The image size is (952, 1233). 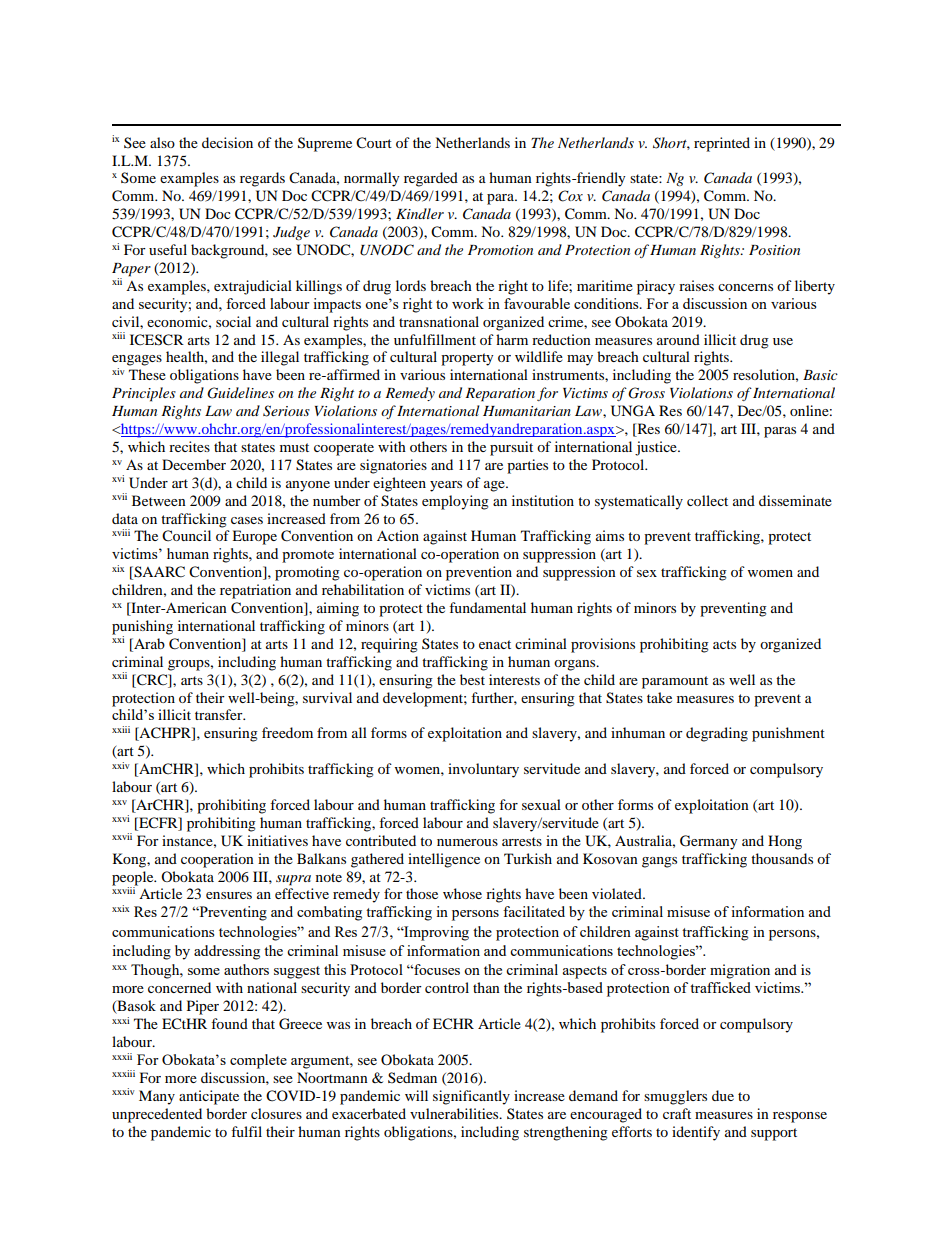 I want to click on property, so click(x=467, y=359).
